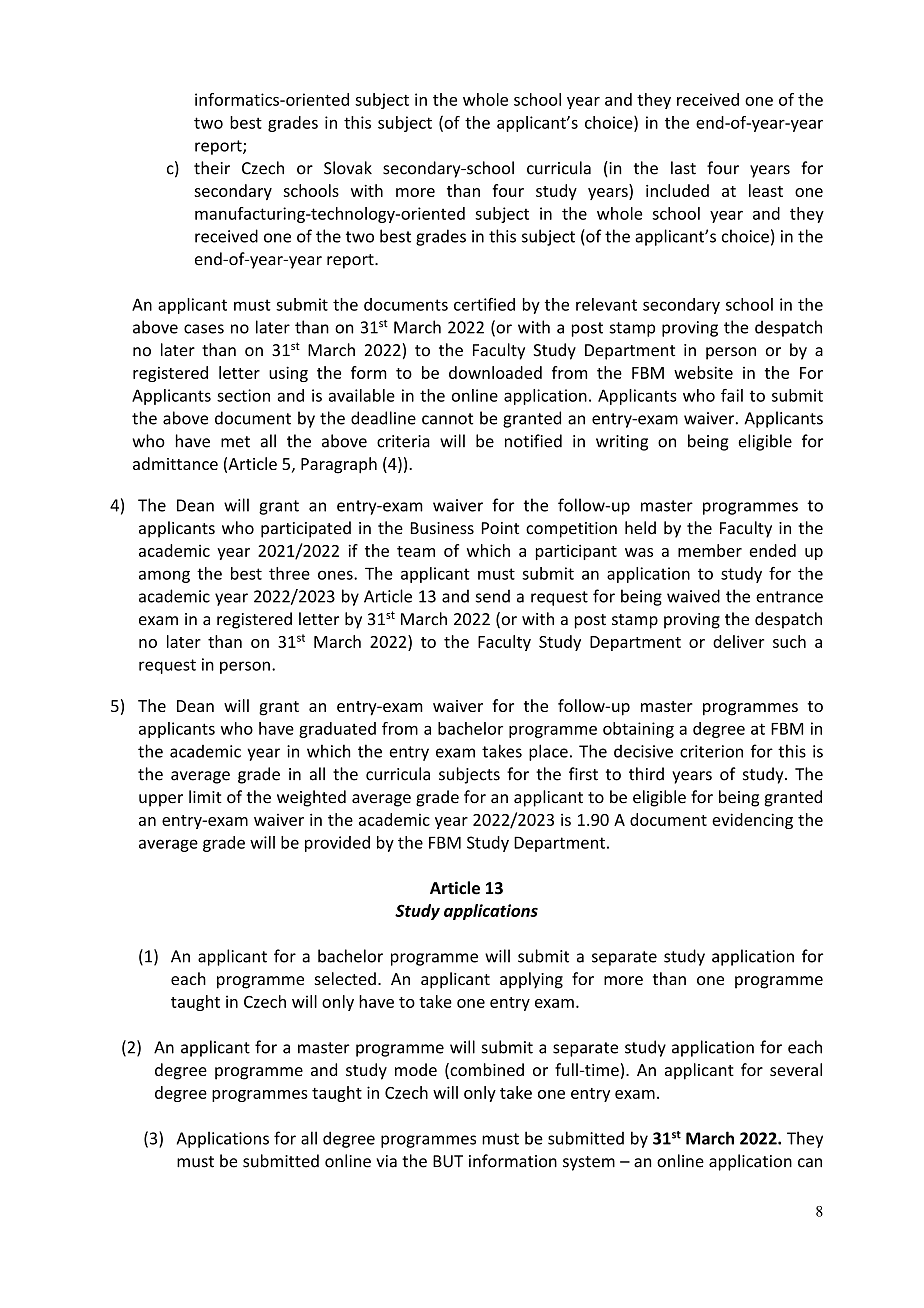  Describe the element at coordinates (495, 372) in the image. I see `downloaded` at that location.
